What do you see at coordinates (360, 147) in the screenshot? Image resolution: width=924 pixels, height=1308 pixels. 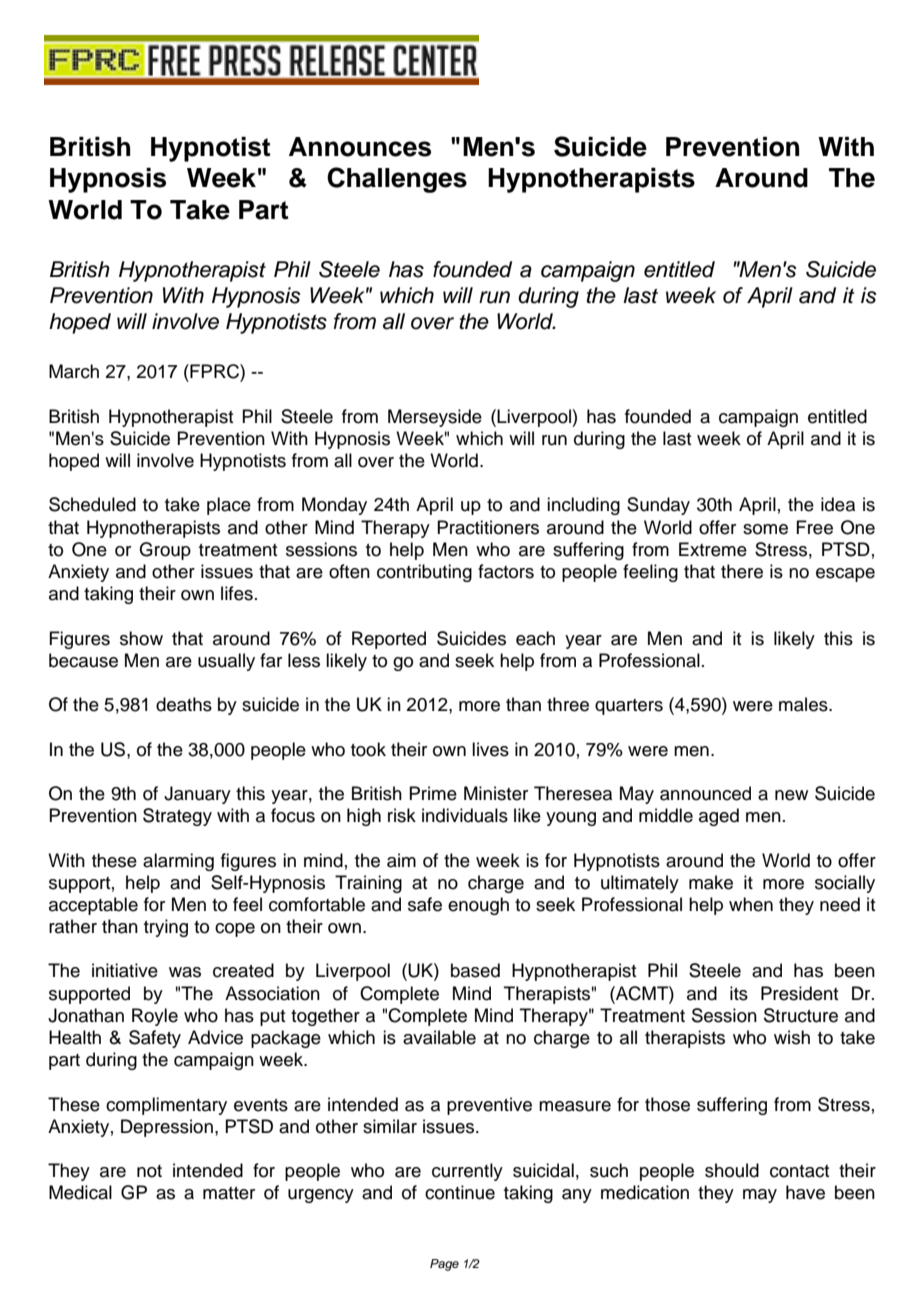 I see `Announces` at bounding box center [360, 147].
